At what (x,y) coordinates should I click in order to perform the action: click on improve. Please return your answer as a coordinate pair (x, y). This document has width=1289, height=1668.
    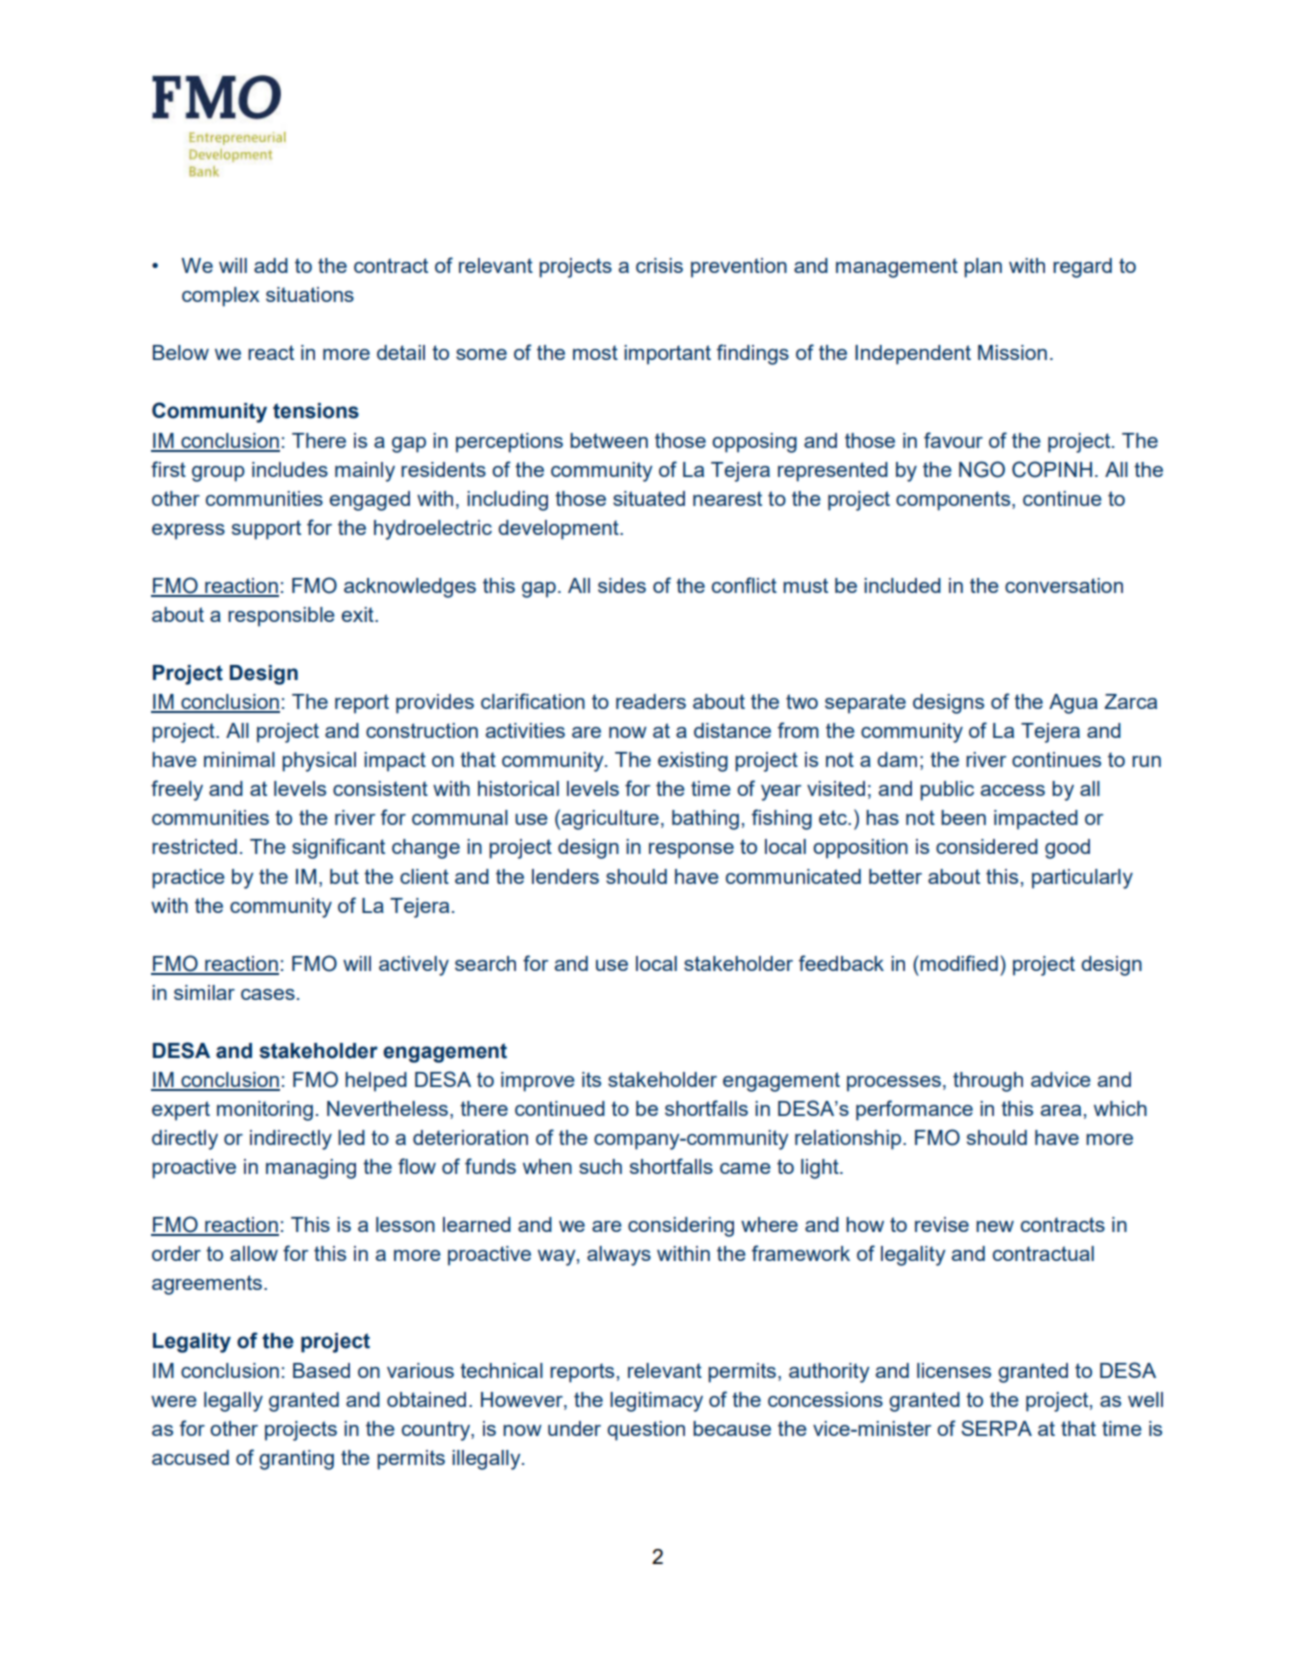
    Looking at the image, I should click on (538, 1082).
